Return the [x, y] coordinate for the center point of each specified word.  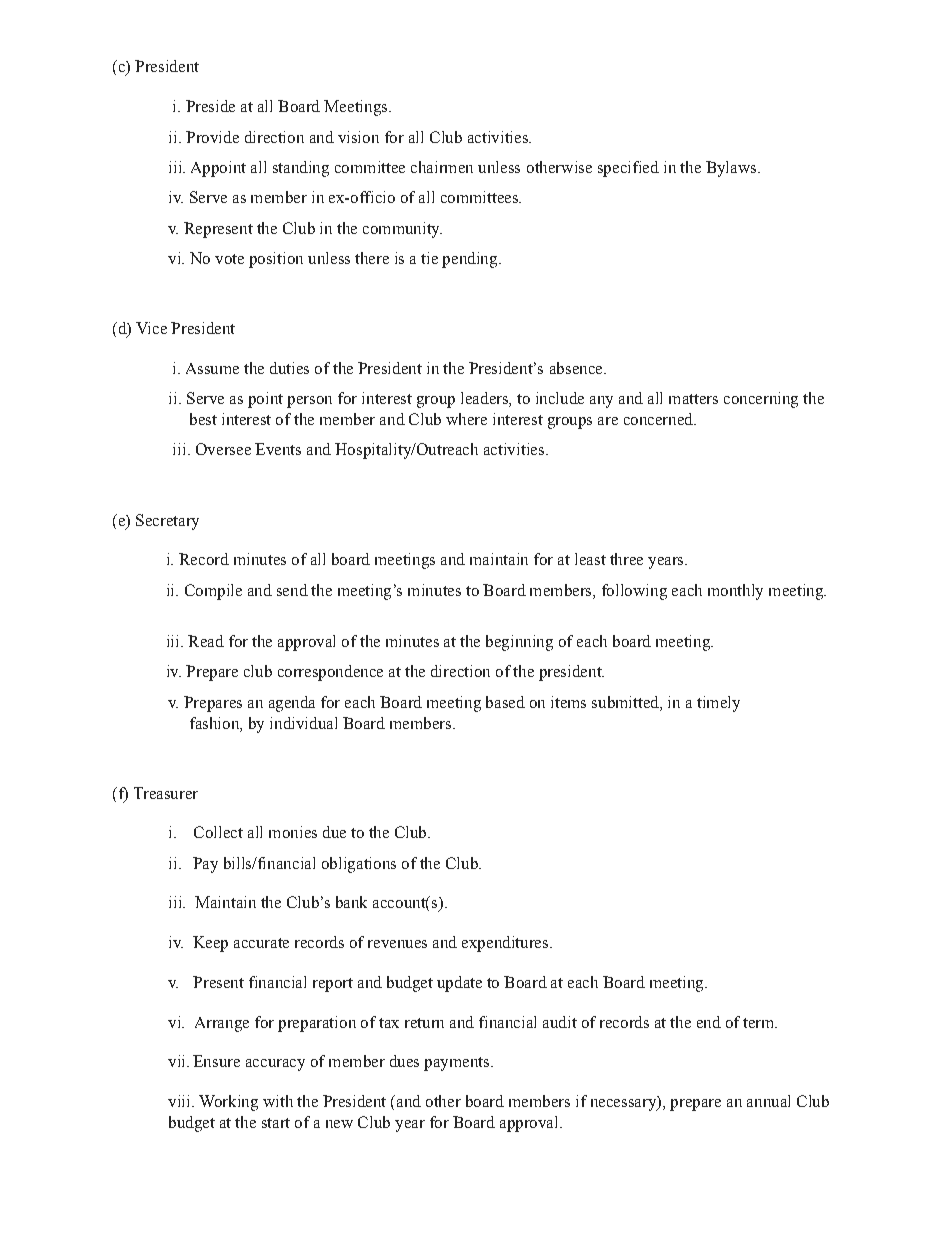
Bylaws [732, 169]
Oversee [223, 449]
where [466, 419]
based [505, 702]
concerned [659, 419]
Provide [212, 137]
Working [228, 1103]
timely [718, 704]
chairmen [442, 167]
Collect [218, 832]
